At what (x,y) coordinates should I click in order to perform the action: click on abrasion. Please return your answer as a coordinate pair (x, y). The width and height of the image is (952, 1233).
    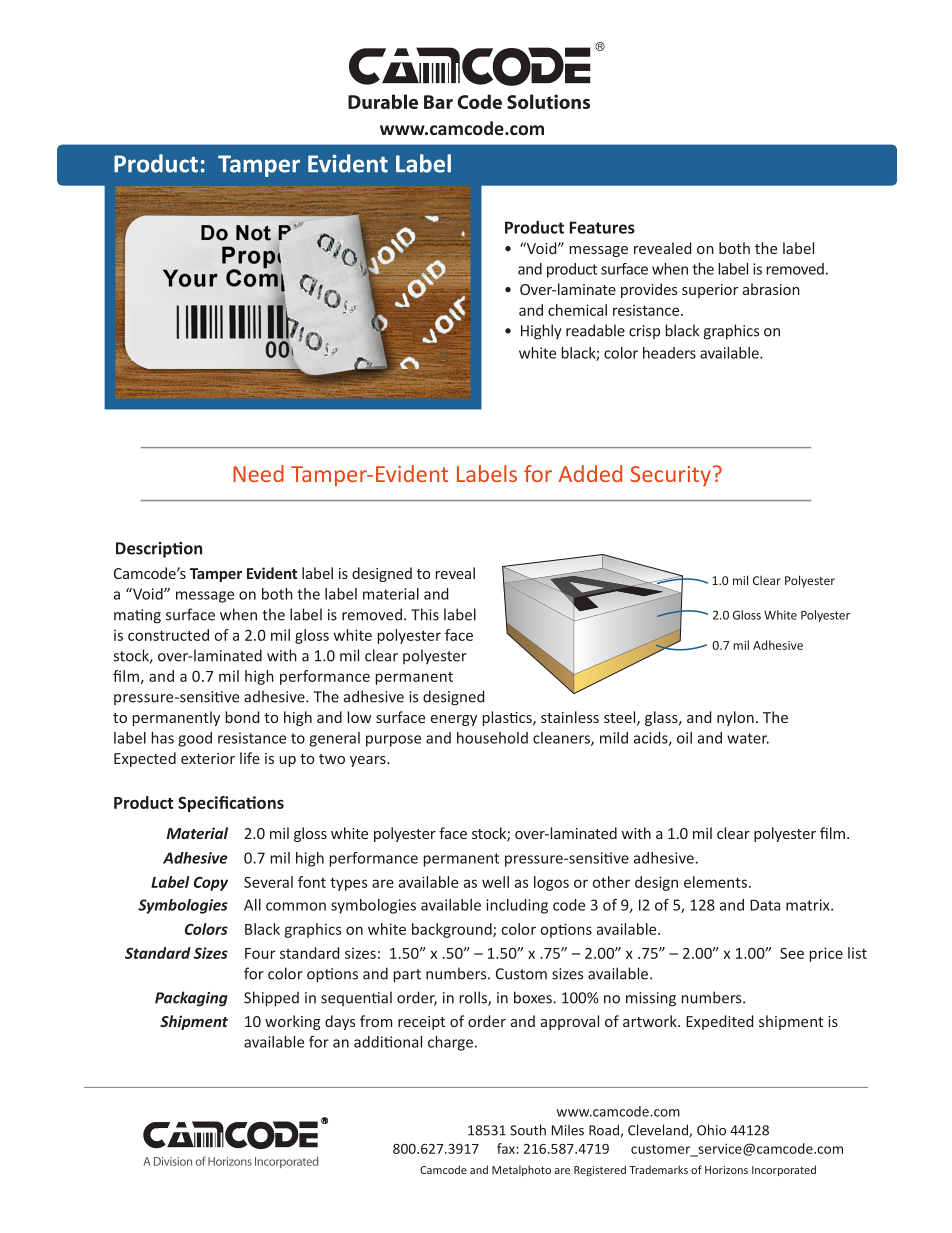
    Looking at the image, I should click on (771, 289).
